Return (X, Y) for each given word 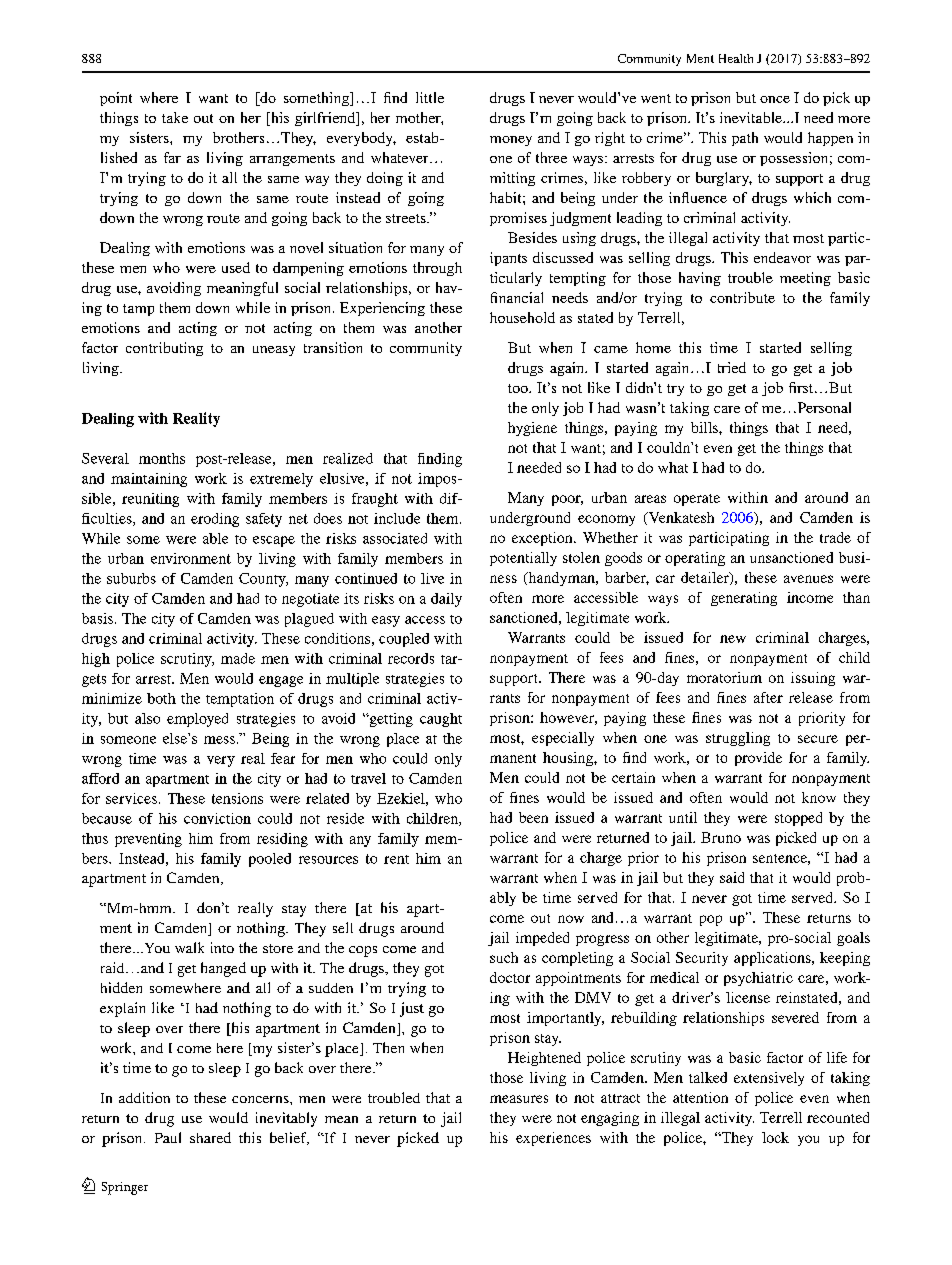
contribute (742, 297)
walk (189, 947)
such (504, 957)
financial (517, 297)
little (430, 97)
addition (144, 1097)
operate (697, 500)
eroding (215, 520)
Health (736, 58)
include (397, 518)
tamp (138, 310)
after (768, 697)
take (175, 117)
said (732, 877)
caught (441, 720)
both (161, 698)
